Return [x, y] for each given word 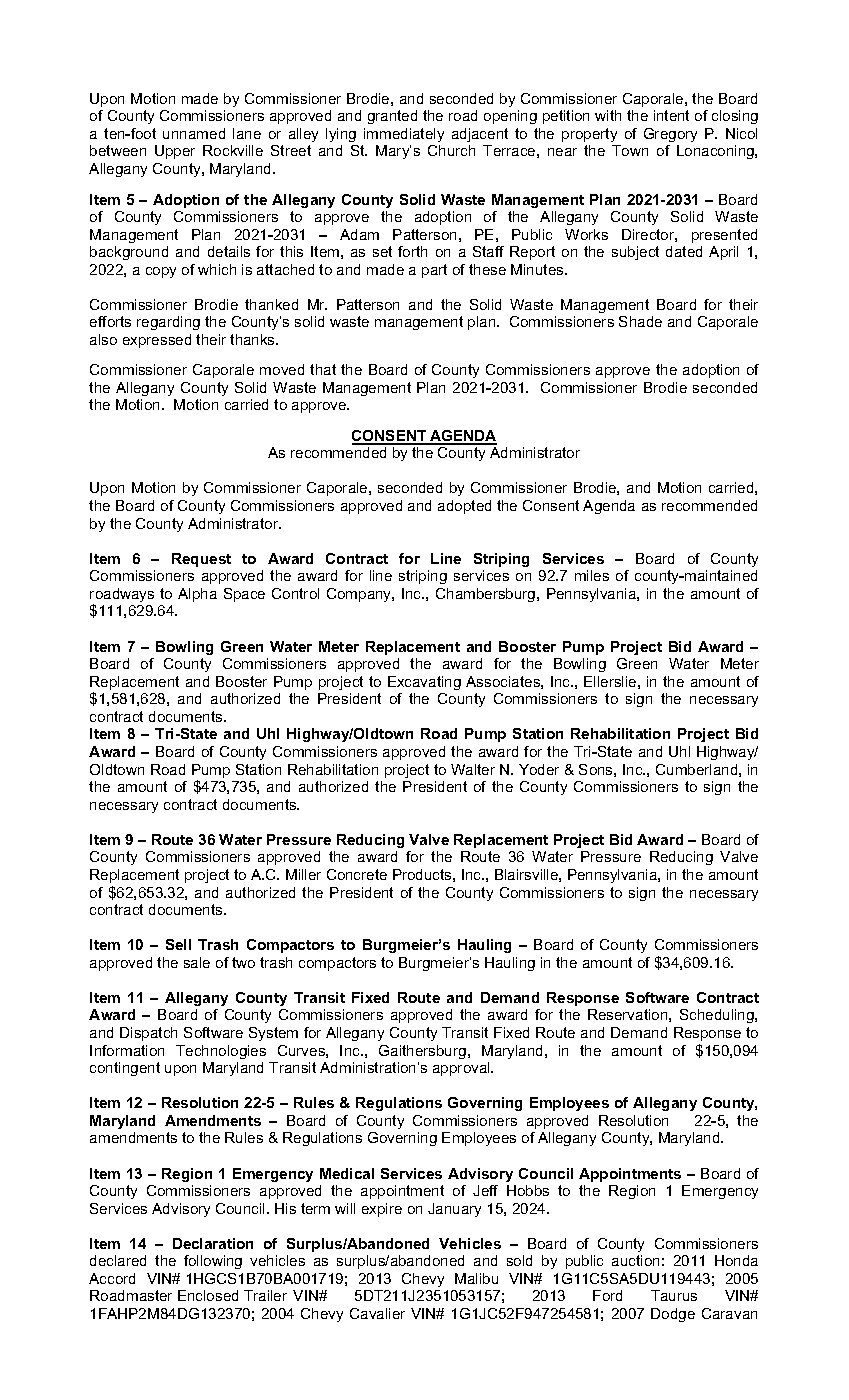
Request [201, 560]
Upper [175, 152]
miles [592, 575]
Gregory [670, 135]
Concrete [357, 874]
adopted [464, 507]
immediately [404, 135]
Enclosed [208, 1295]
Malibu [476, 1278]
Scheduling [718, 1016]
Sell [178, 944]
